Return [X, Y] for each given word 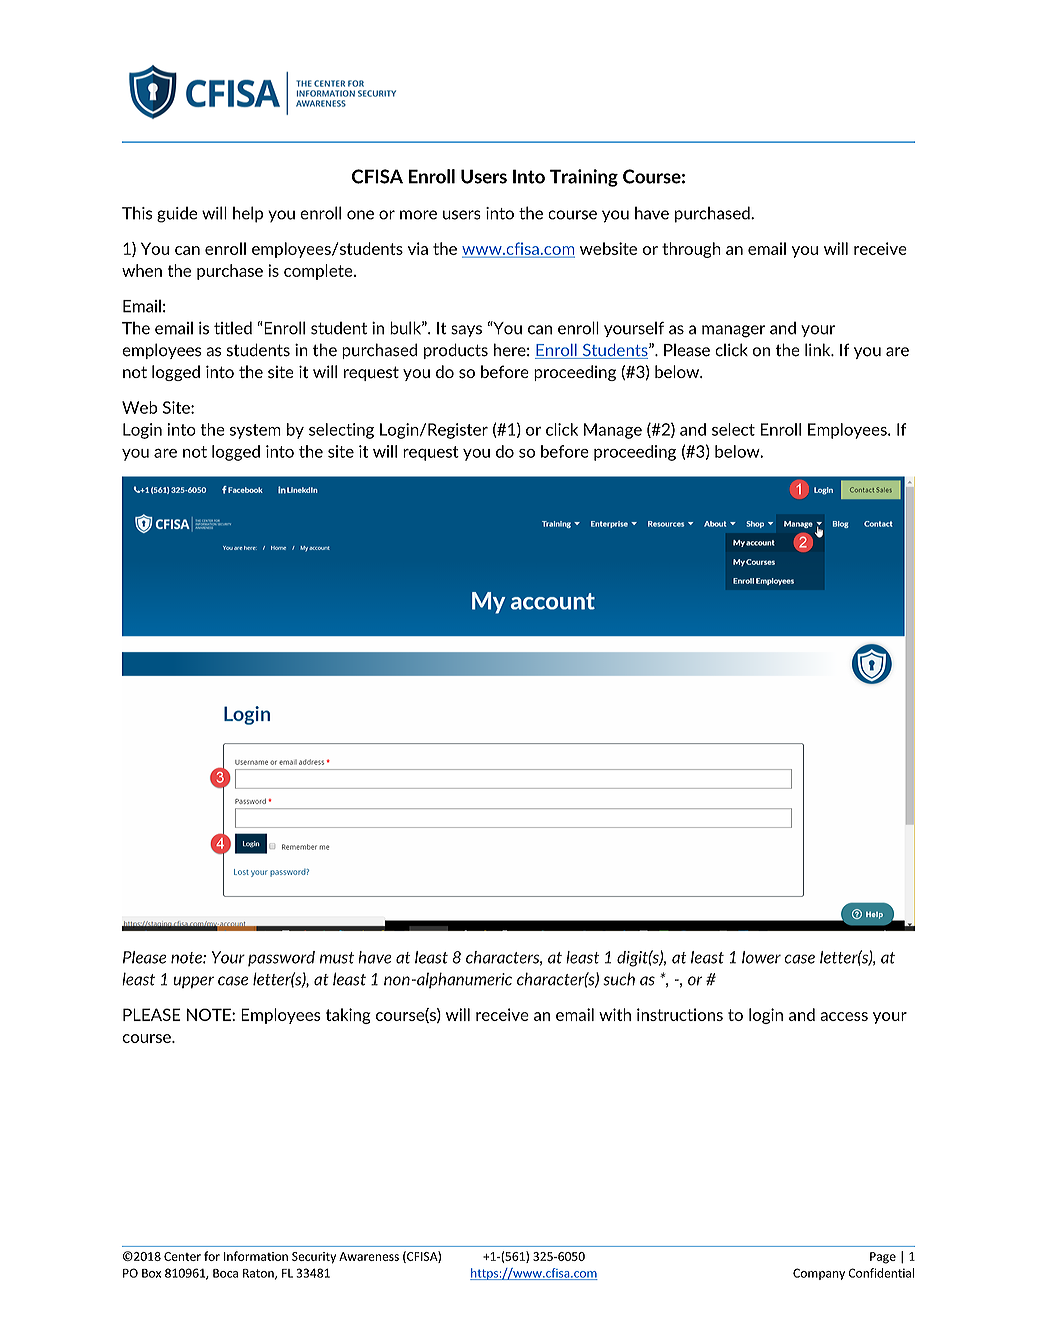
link [819, 349]
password [281, 958]
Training [584, 178]
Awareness [369, 1256]
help [248, 214]
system [255, 431]
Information [256, 1256]
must [337, 958]
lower [761, 957]
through [691, 250]
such [619, 979]
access [844, 1016]
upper [193, 982]
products [456, 351]
